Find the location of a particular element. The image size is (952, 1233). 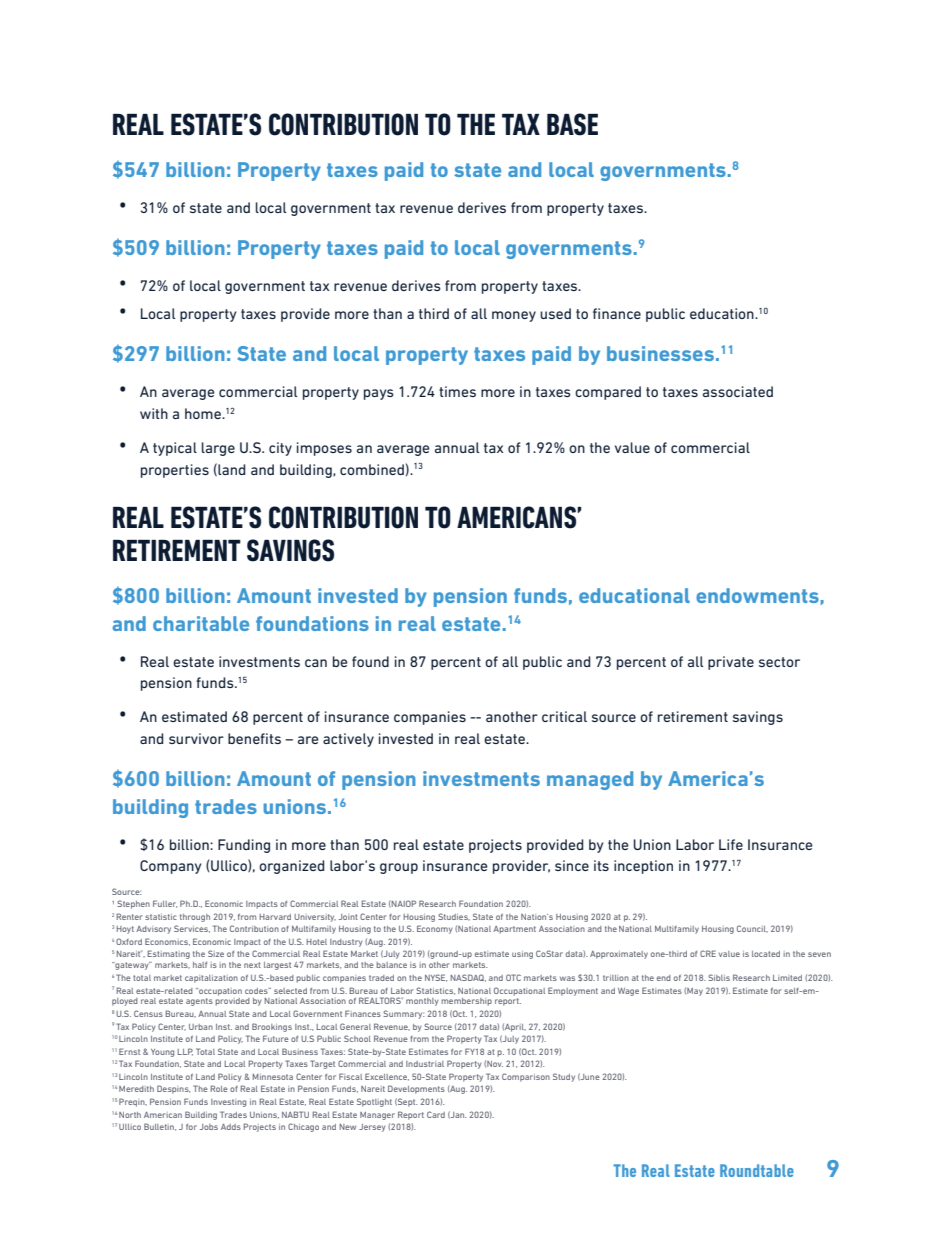

endowments is located at coordinates (757, 595).
